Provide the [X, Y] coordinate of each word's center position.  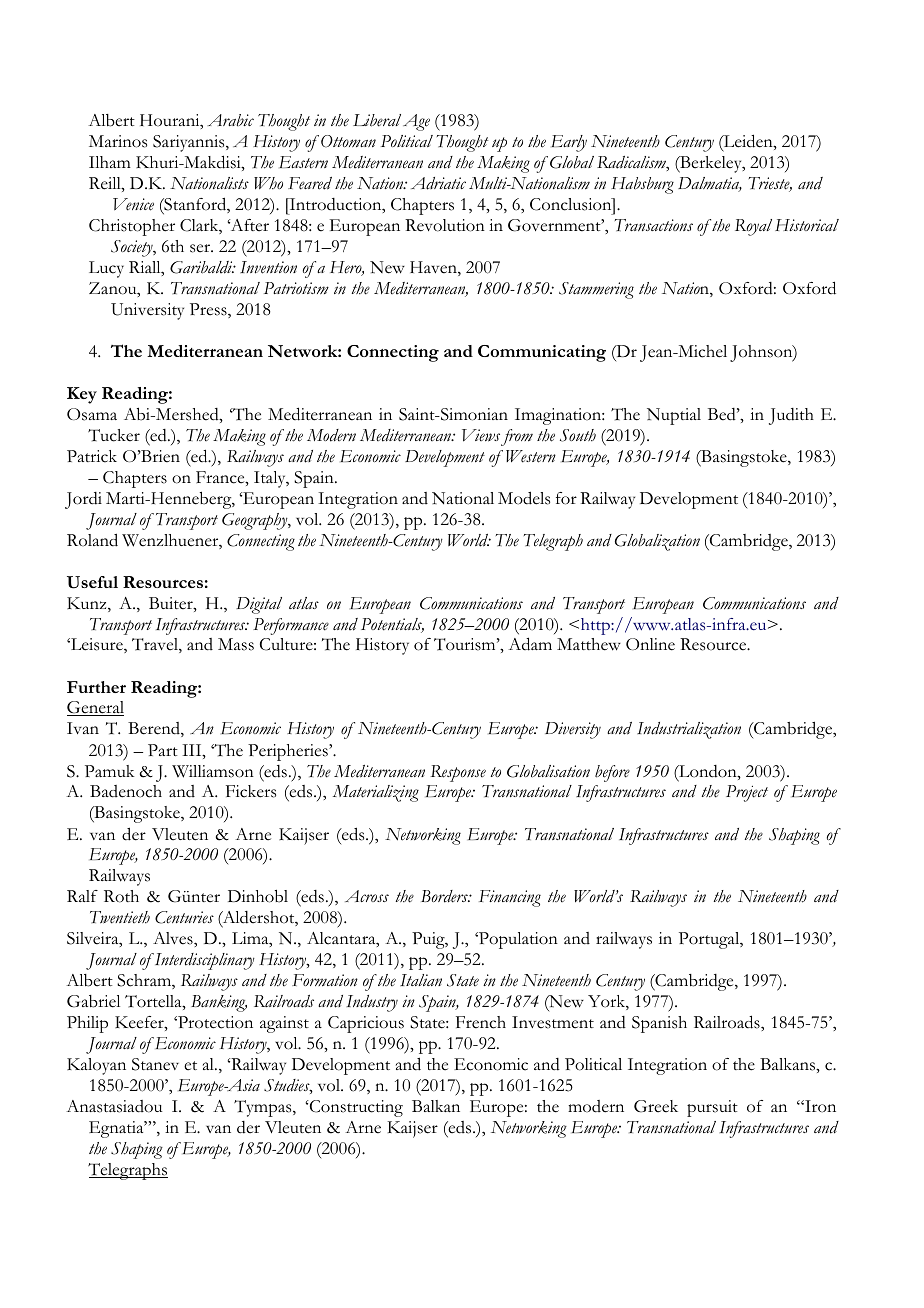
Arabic [230, 120]
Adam [530, 644]
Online [650, 644]
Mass [236, 644]
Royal [753, 227]
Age [416, 122]
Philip [87, 1024]
